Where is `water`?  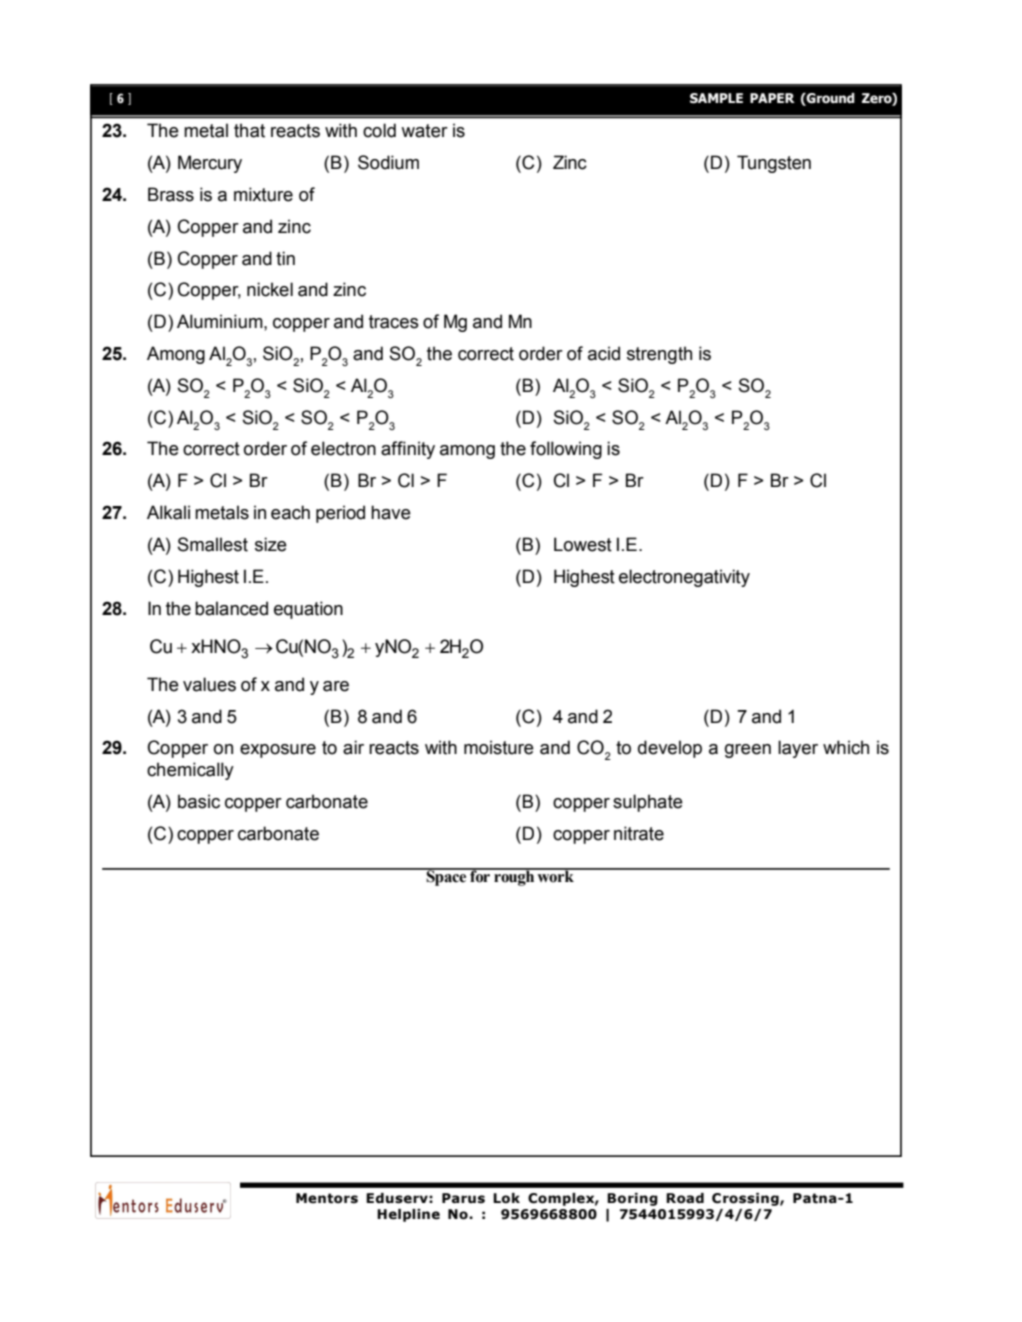 water is located at coordinates (424, 131).
